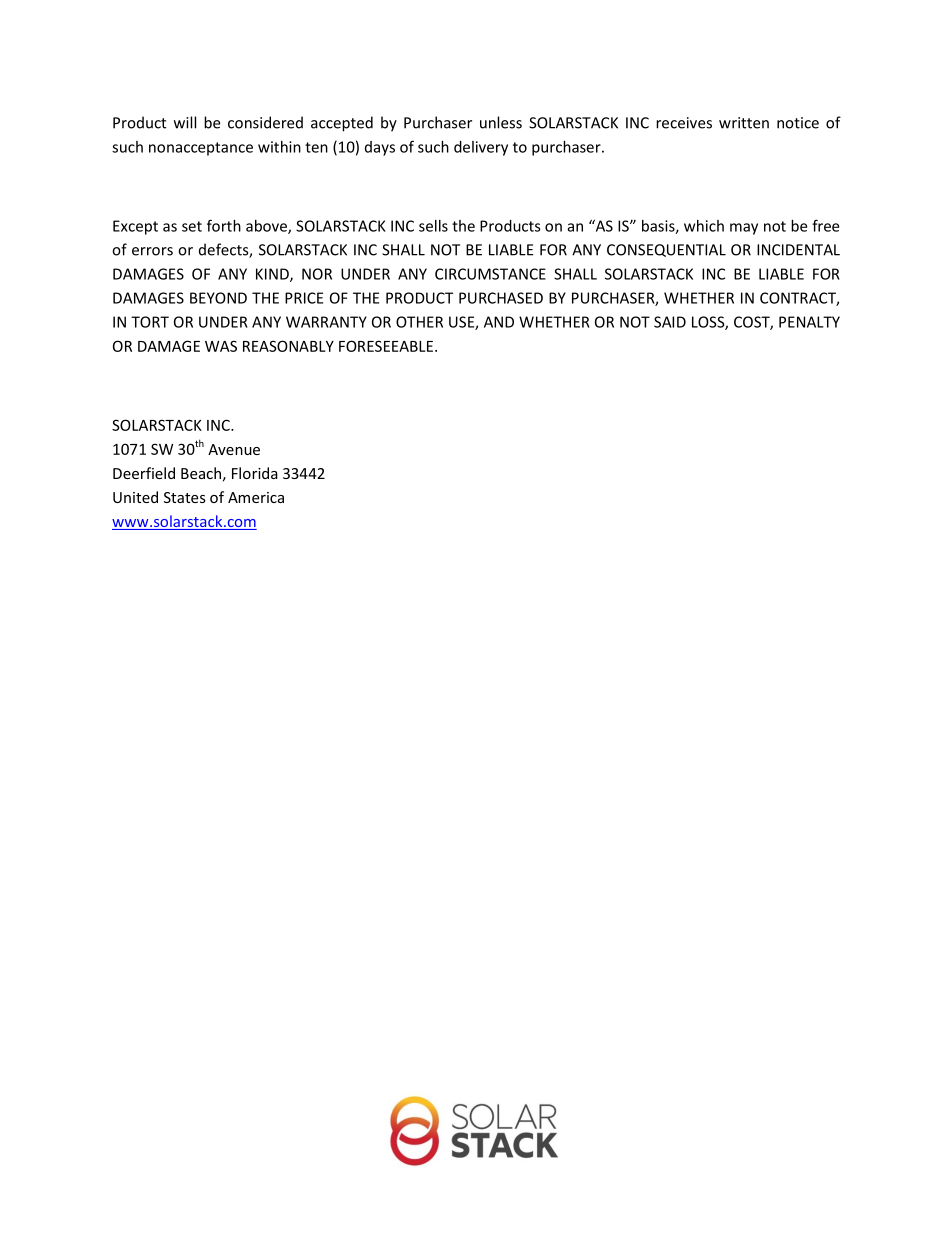 This screenshot has height=1233, width=952. What do you see at coordinates (185, 122) in the screenshot?
I see `will` at bounding box center [185, 122].
